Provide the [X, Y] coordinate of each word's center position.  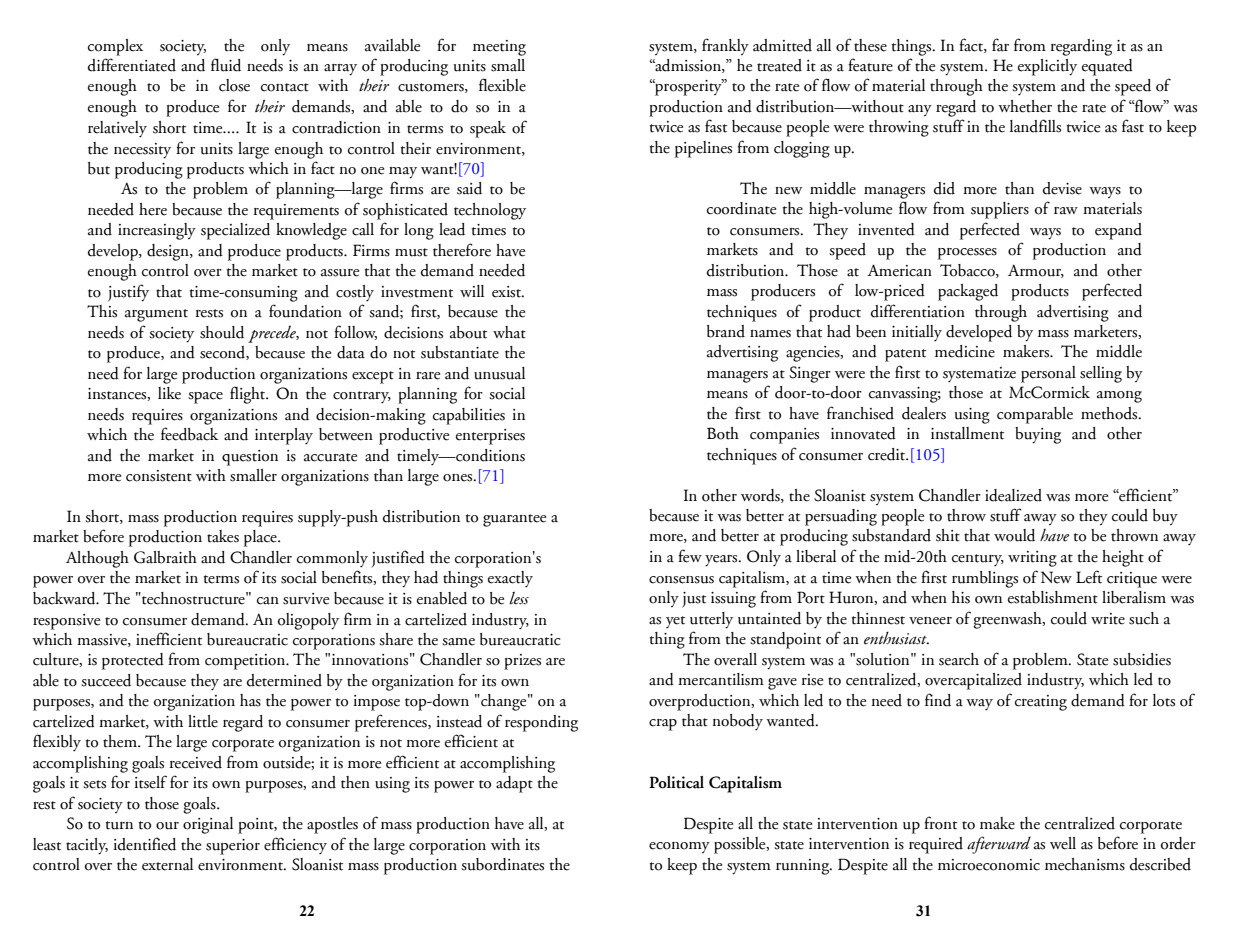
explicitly [1047, 67]
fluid [226, 65]
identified [144, 844]
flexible [502, 85]
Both [723, 433]
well [1063, 843]
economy [679, 847]
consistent [159, 476]
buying [1038, 435]
